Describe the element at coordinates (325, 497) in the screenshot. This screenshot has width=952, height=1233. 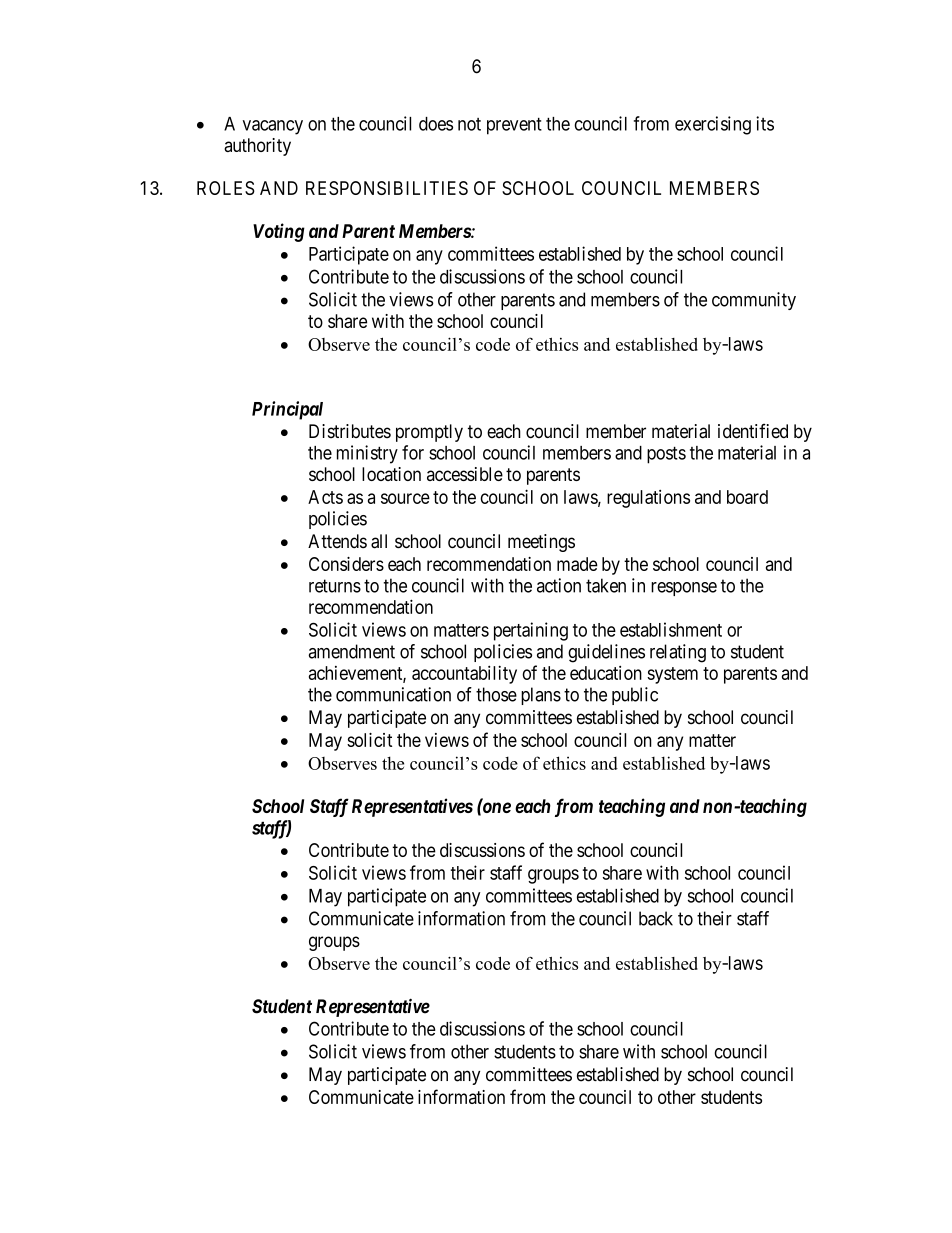
I see `Acts` at that location.
